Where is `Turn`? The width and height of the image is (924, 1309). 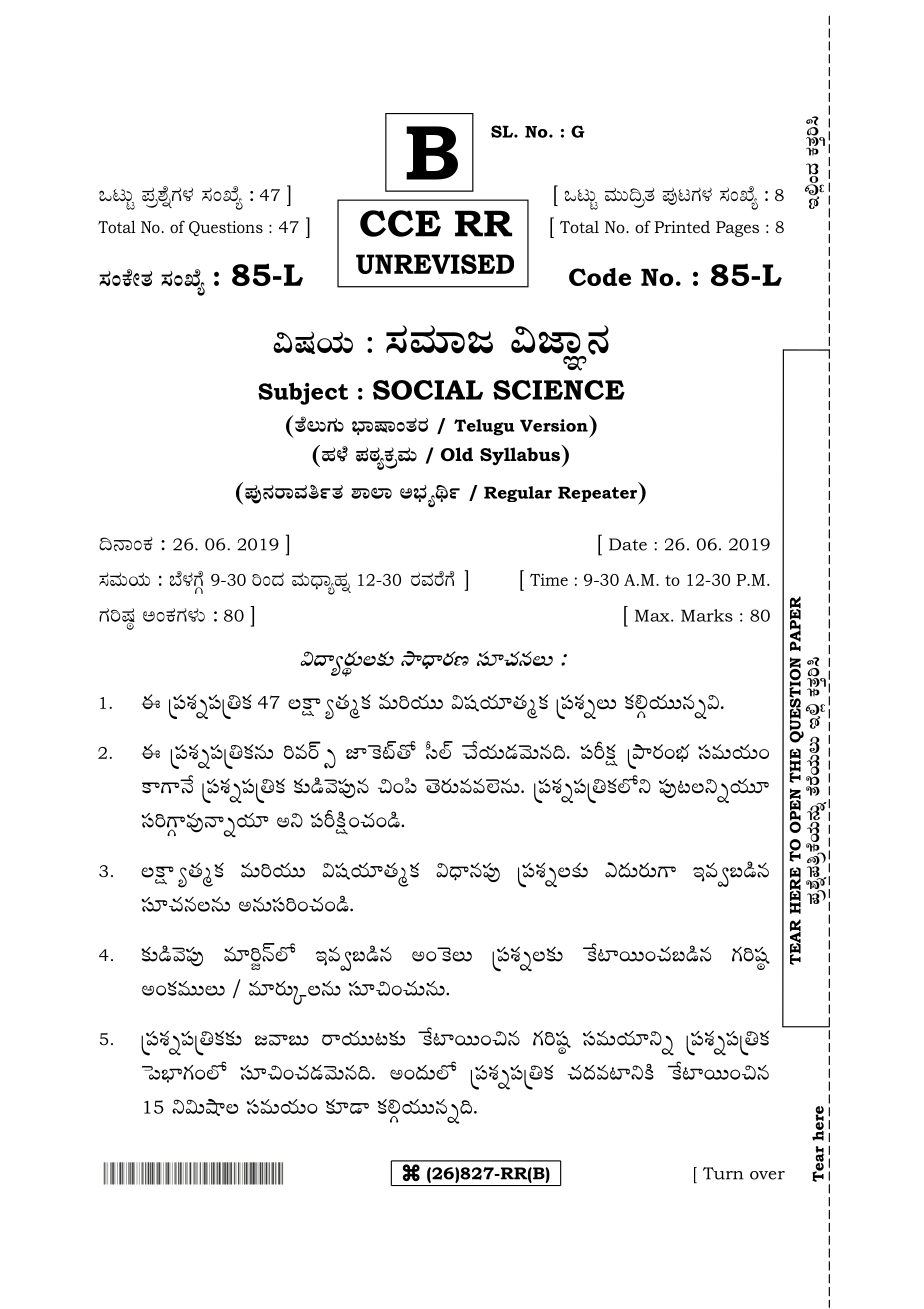 Turn is located at coordinates (723, 1173).
